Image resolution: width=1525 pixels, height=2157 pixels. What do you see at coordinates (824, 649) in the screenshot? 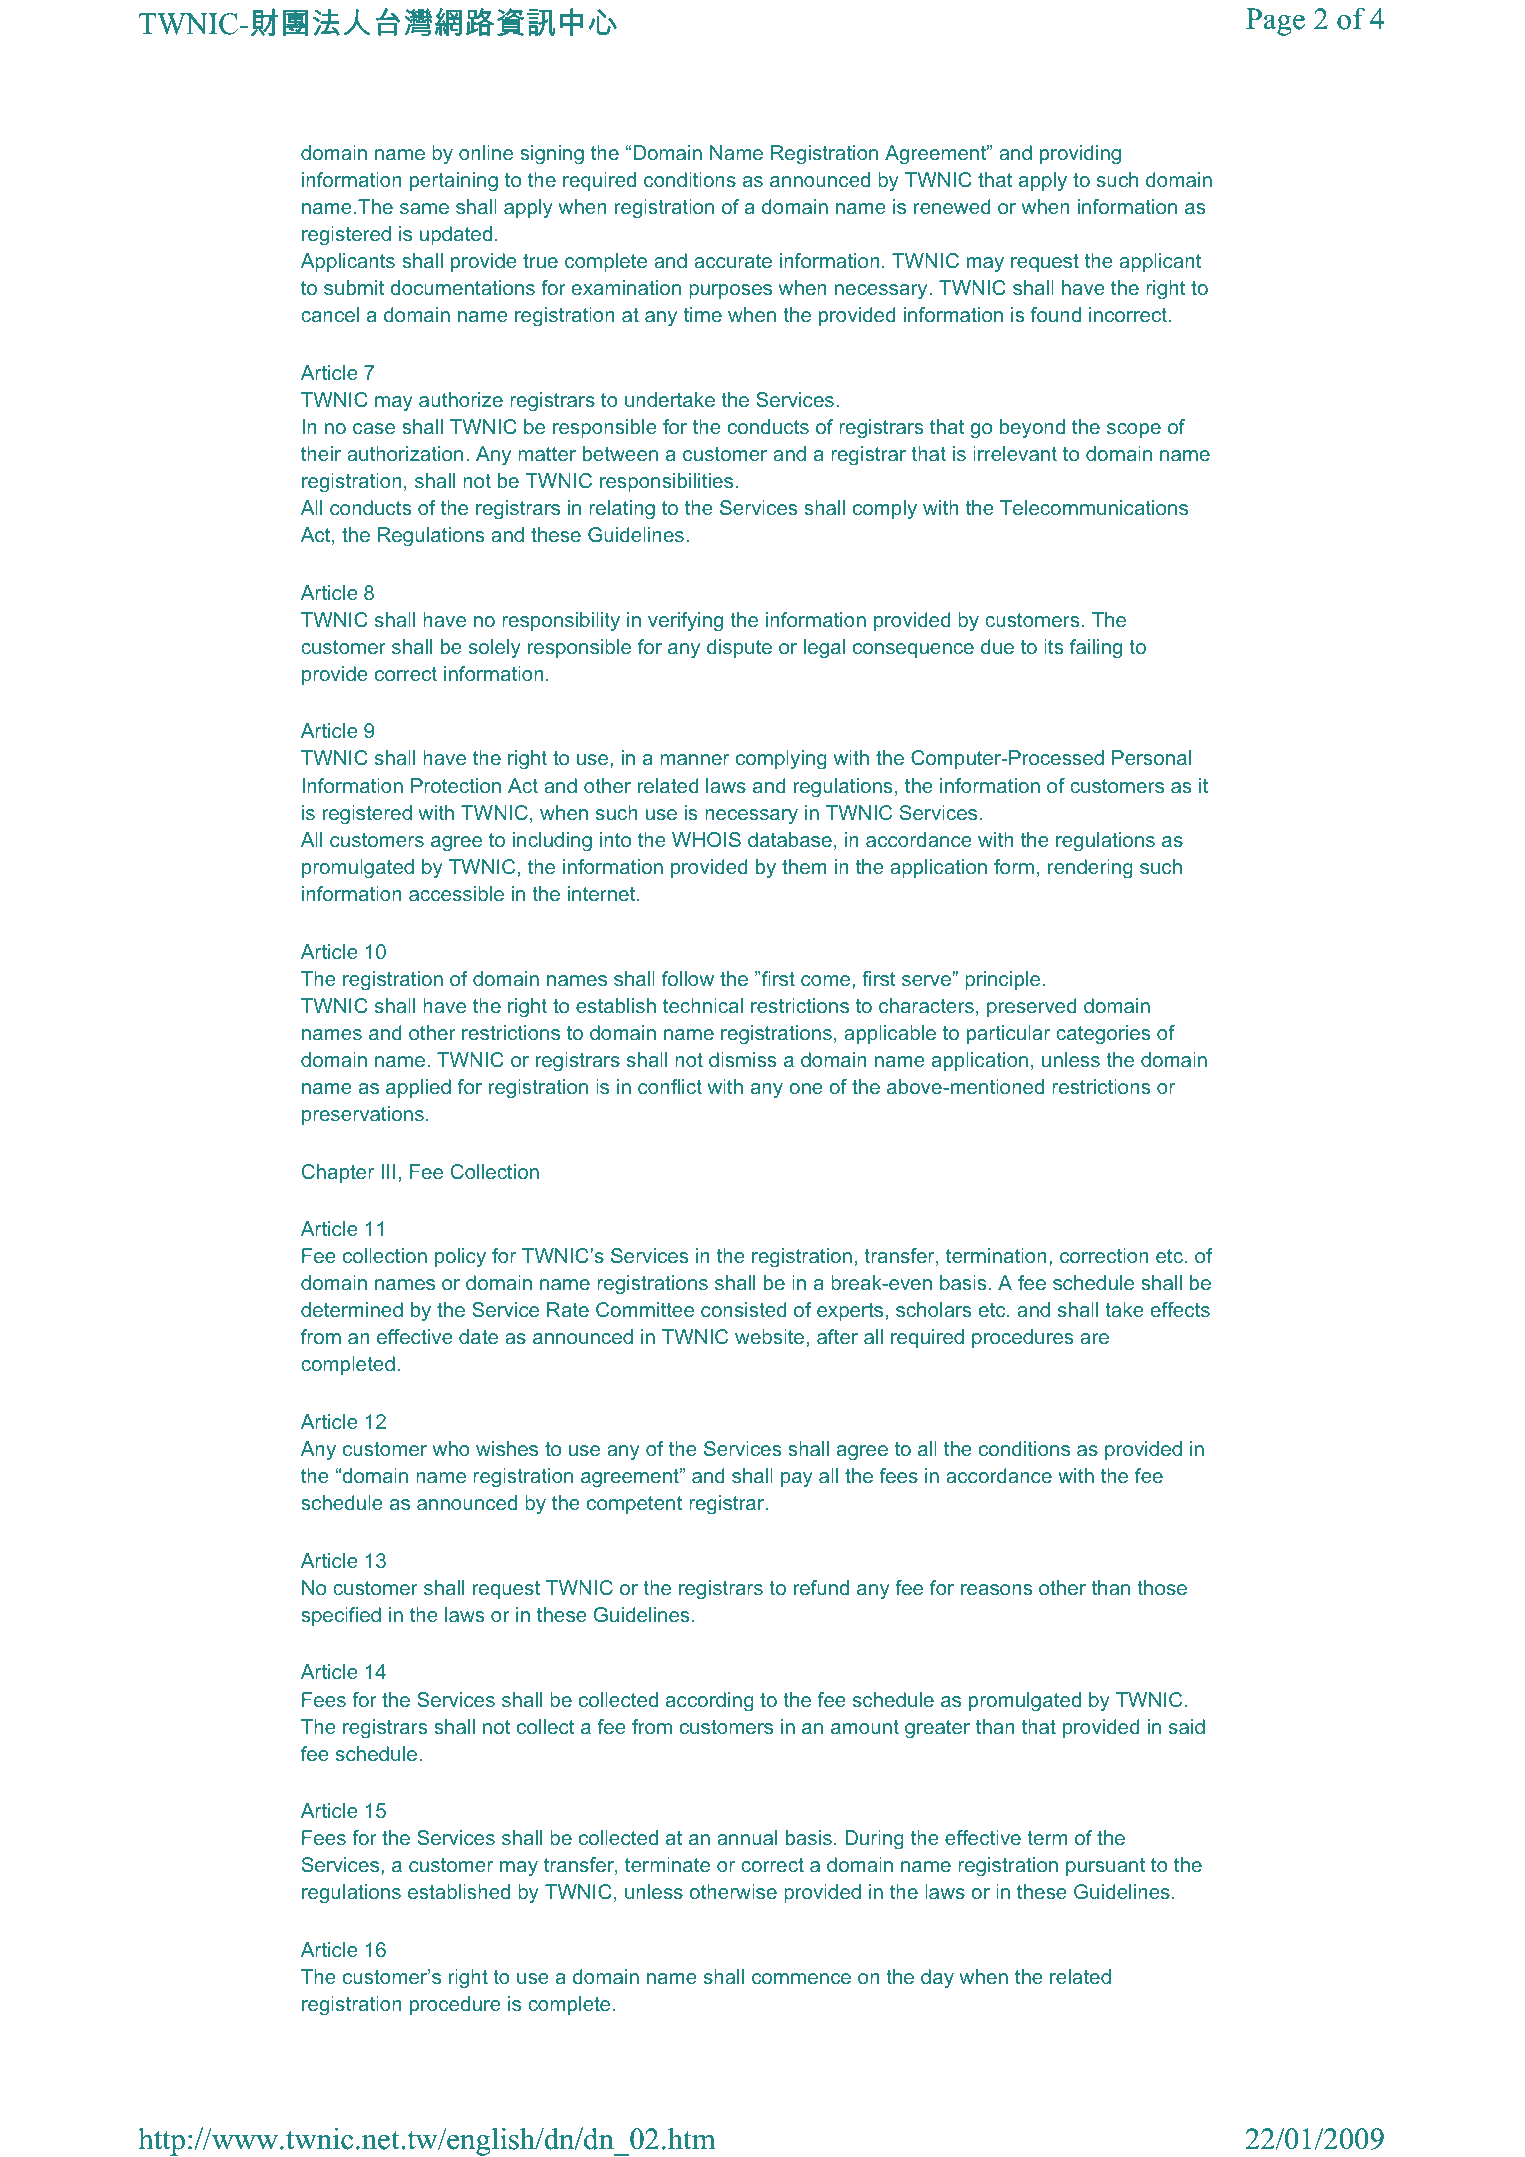
I see `legal` at bounding box center [824, 649].
